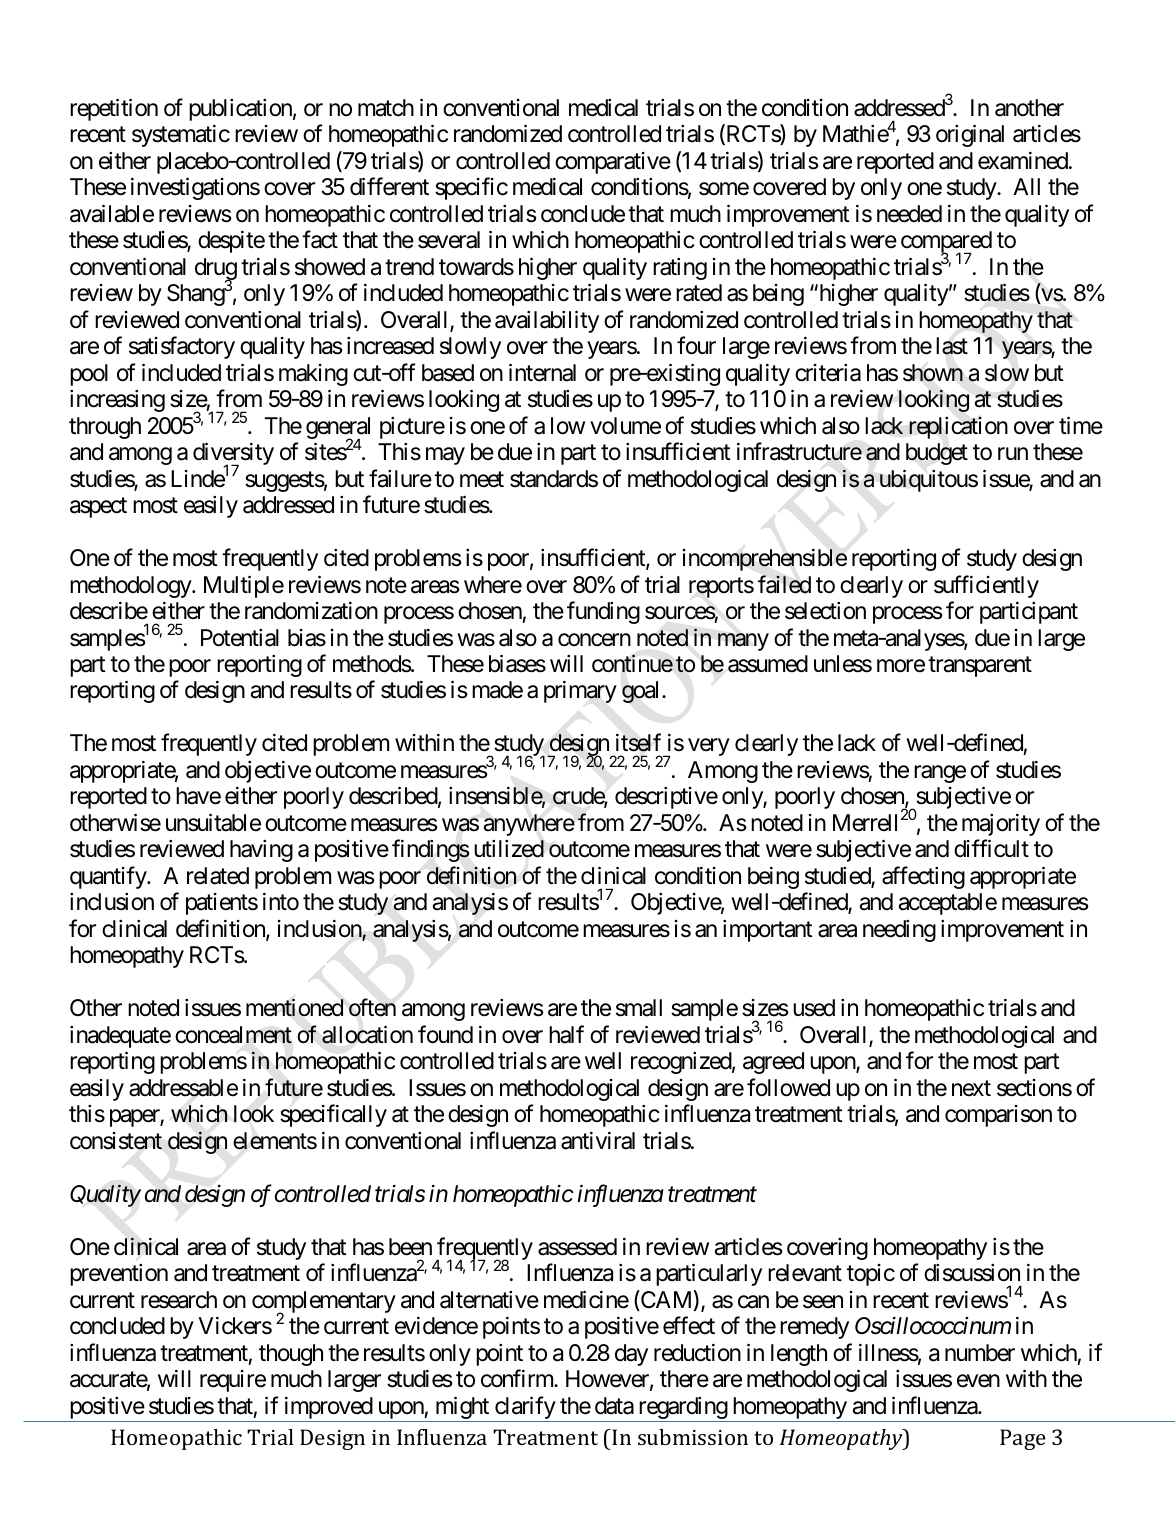 This screenshot has height=1520, width=1175. Describe the element at coordinates (218, 876) in the screenshot. I see `related` at that location.
